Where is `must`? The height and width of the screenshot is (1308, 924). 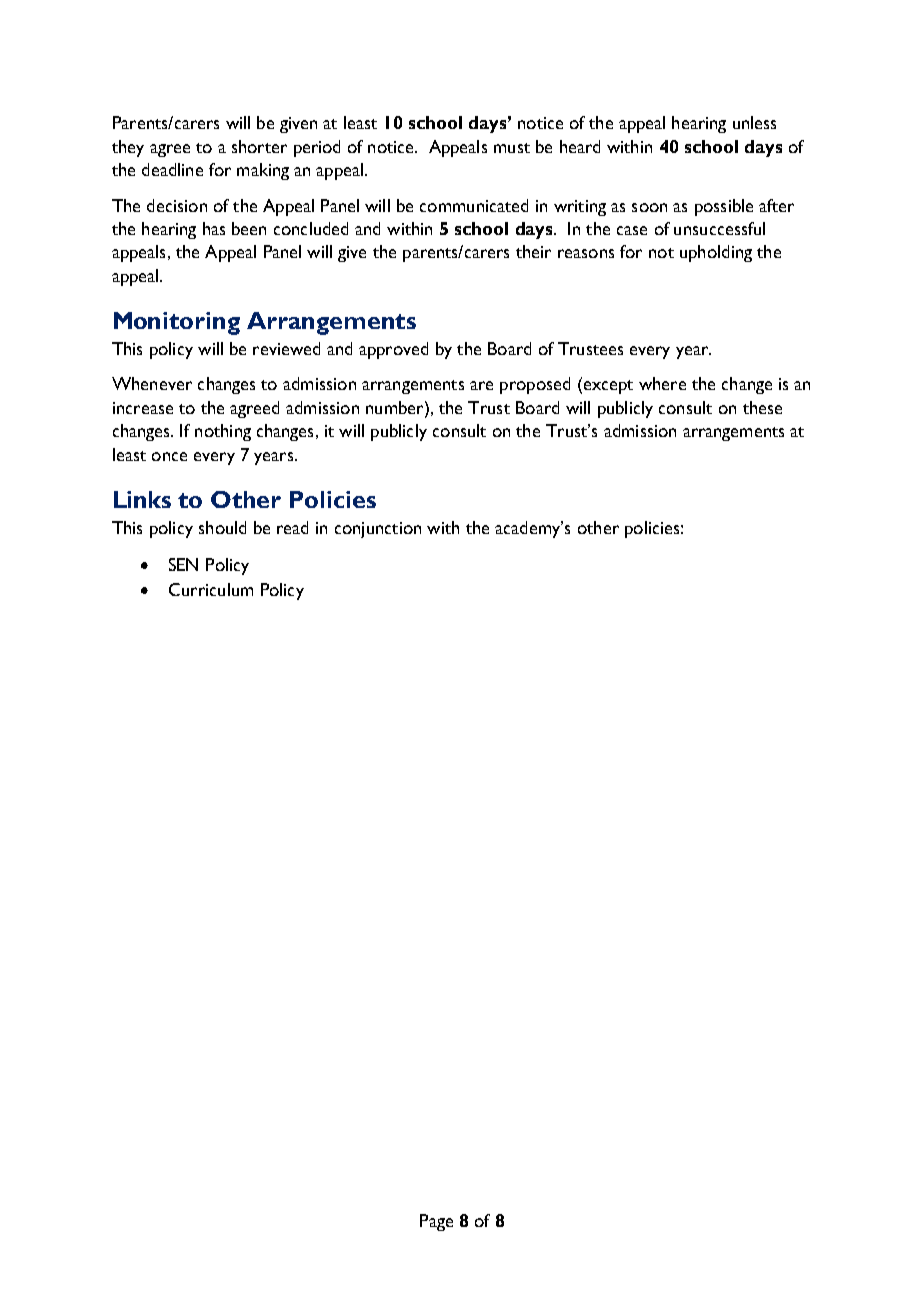 must is located at coordinates (512, 148).
